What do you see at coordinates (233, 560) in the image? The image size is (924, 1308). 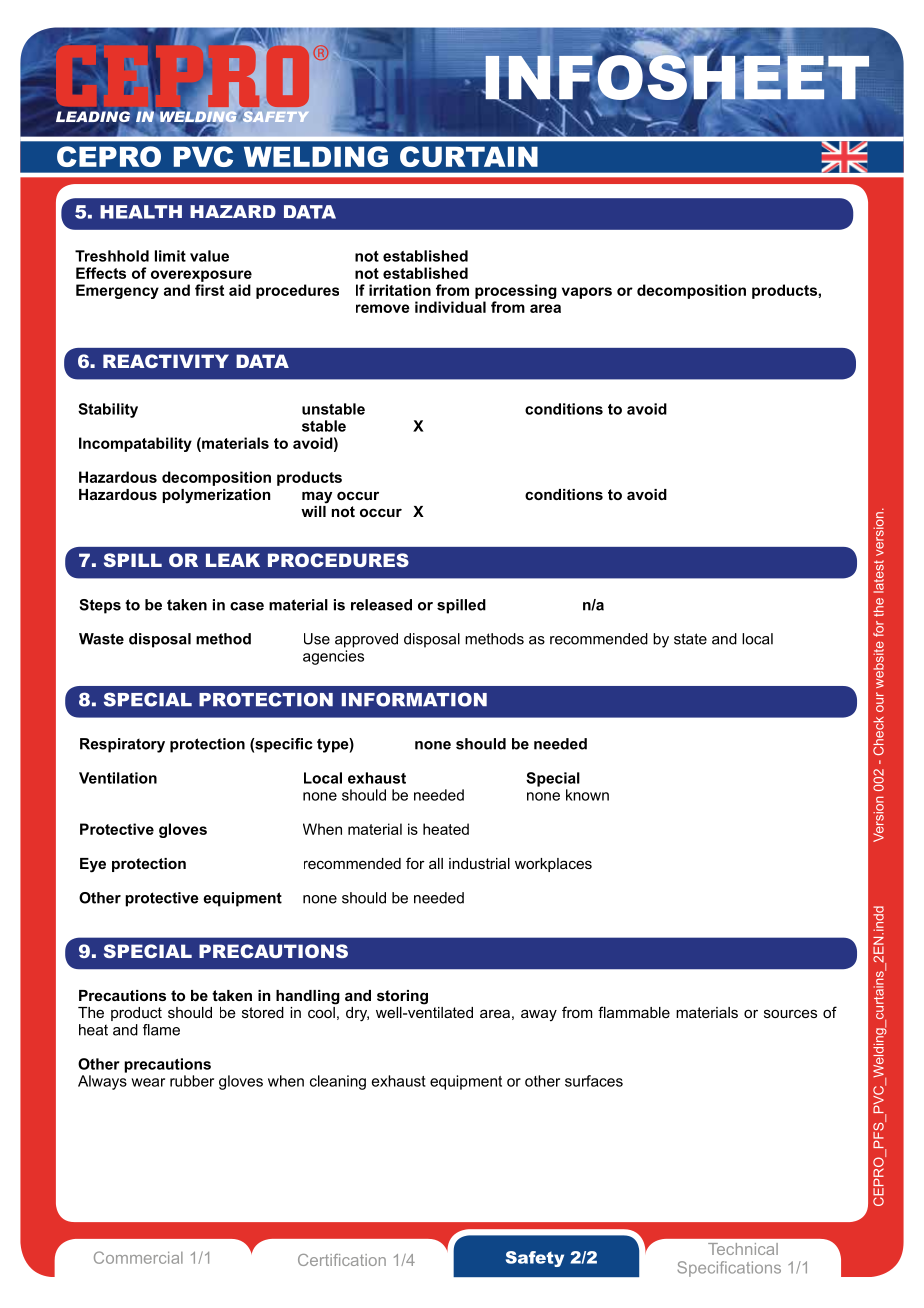 I see `LEAK` at bounding box center [233, 560].
